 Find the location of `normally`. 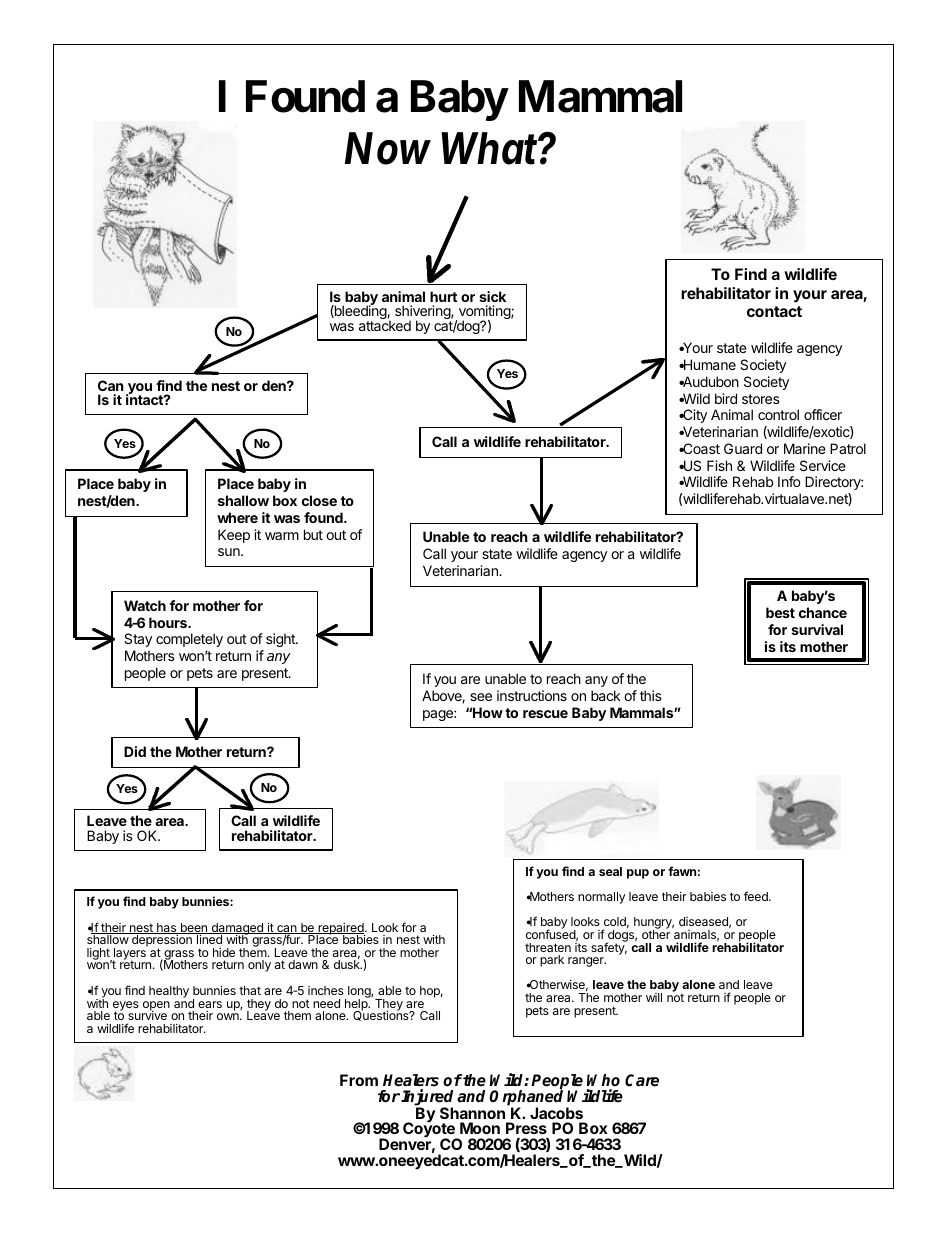

normally is located at coordinates (601, 898).
